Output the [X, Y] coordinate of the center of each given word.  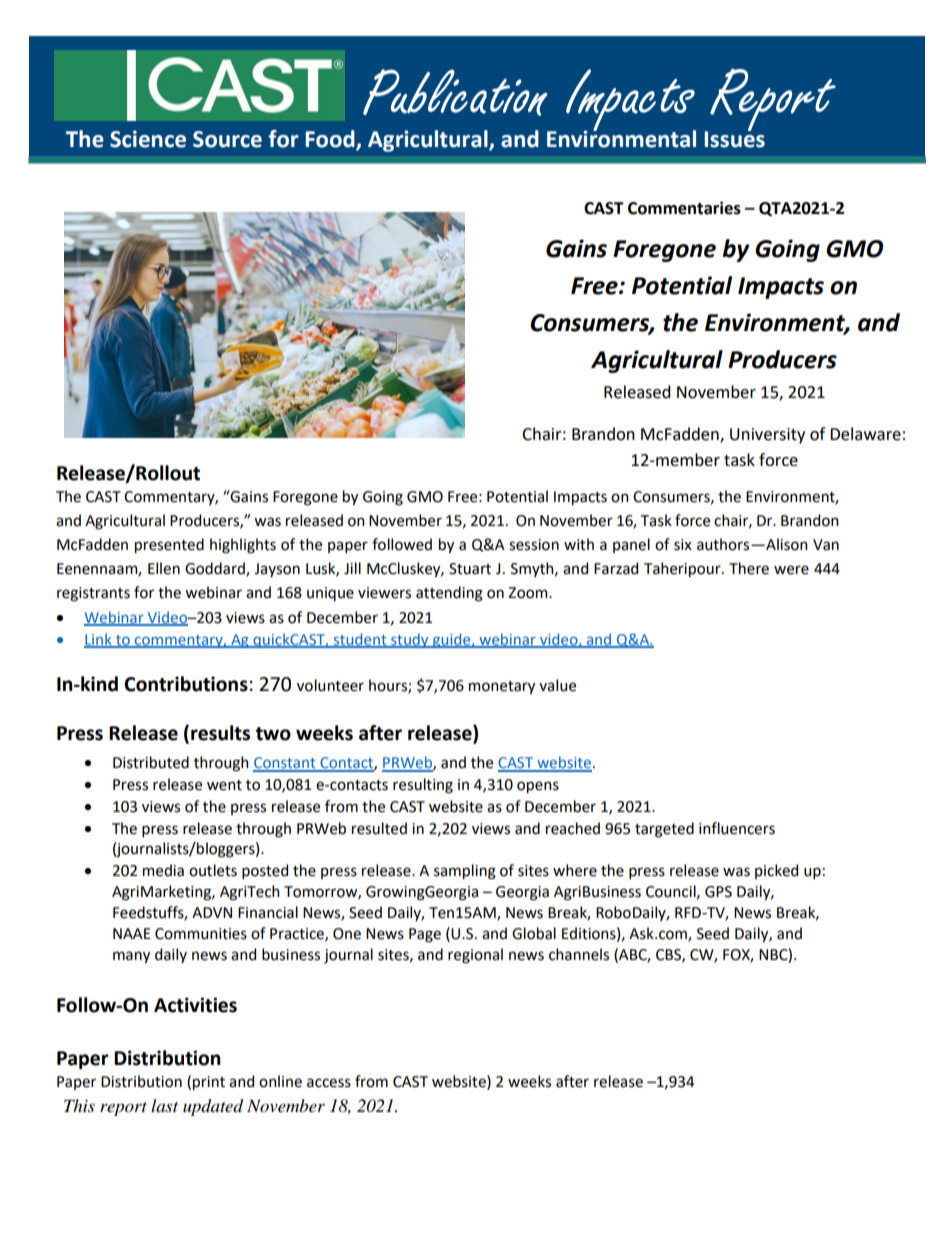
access [329, 1083]
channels [579, 954]
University [767, 436]
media [163, 870]
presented [169, 545]
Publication [455, 92]
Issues [734, 138]
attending [449, 594]
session [534, 545]
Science [148, 139]
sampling [465, 872]
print [209, 1083]
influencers [737, 828]
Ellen [164, 568]
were [791, 570]
